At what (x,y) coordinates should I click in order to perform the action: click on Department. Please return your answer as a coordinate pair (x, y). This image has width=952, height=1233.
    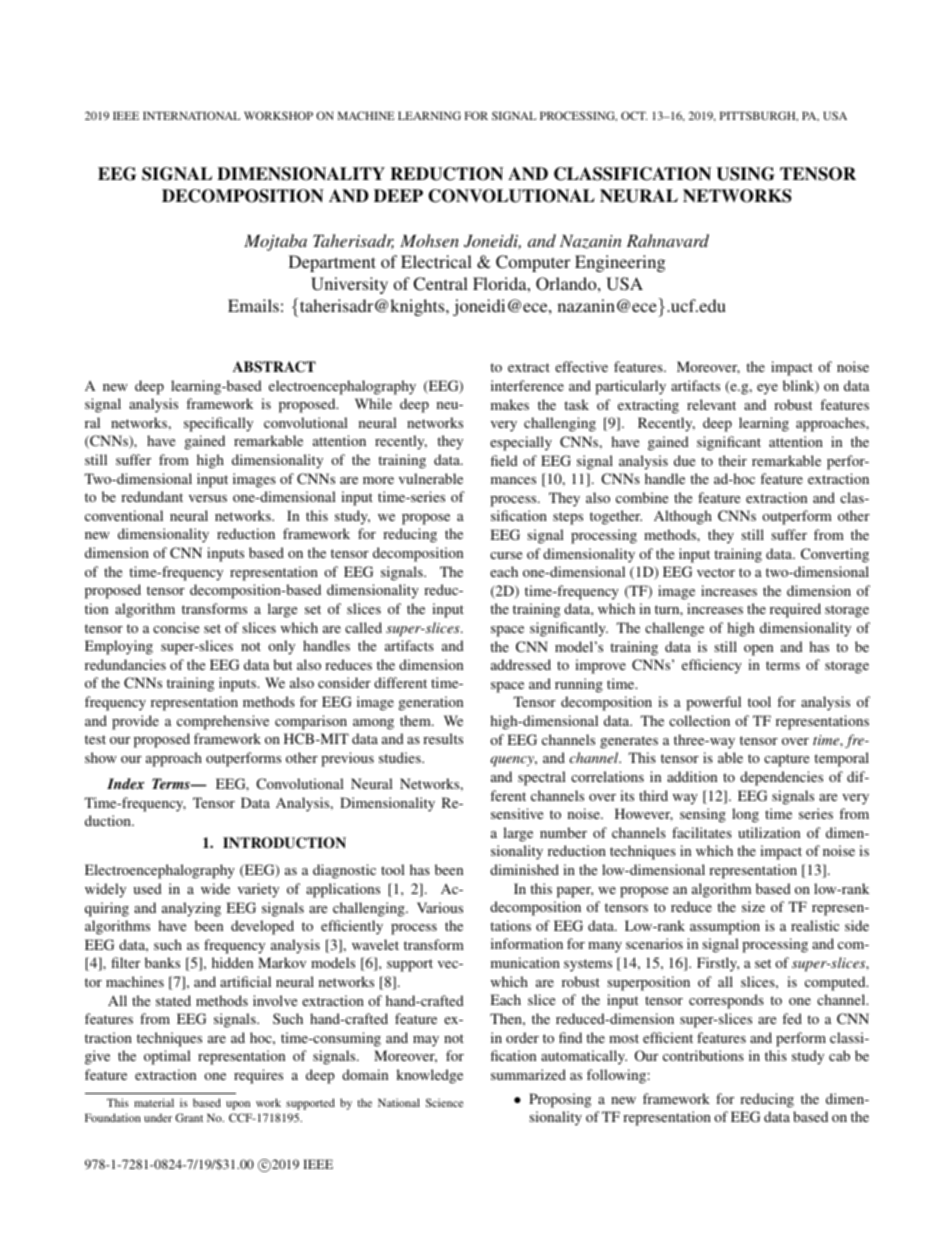
    Looking at the image, I should click on (332, 263).
